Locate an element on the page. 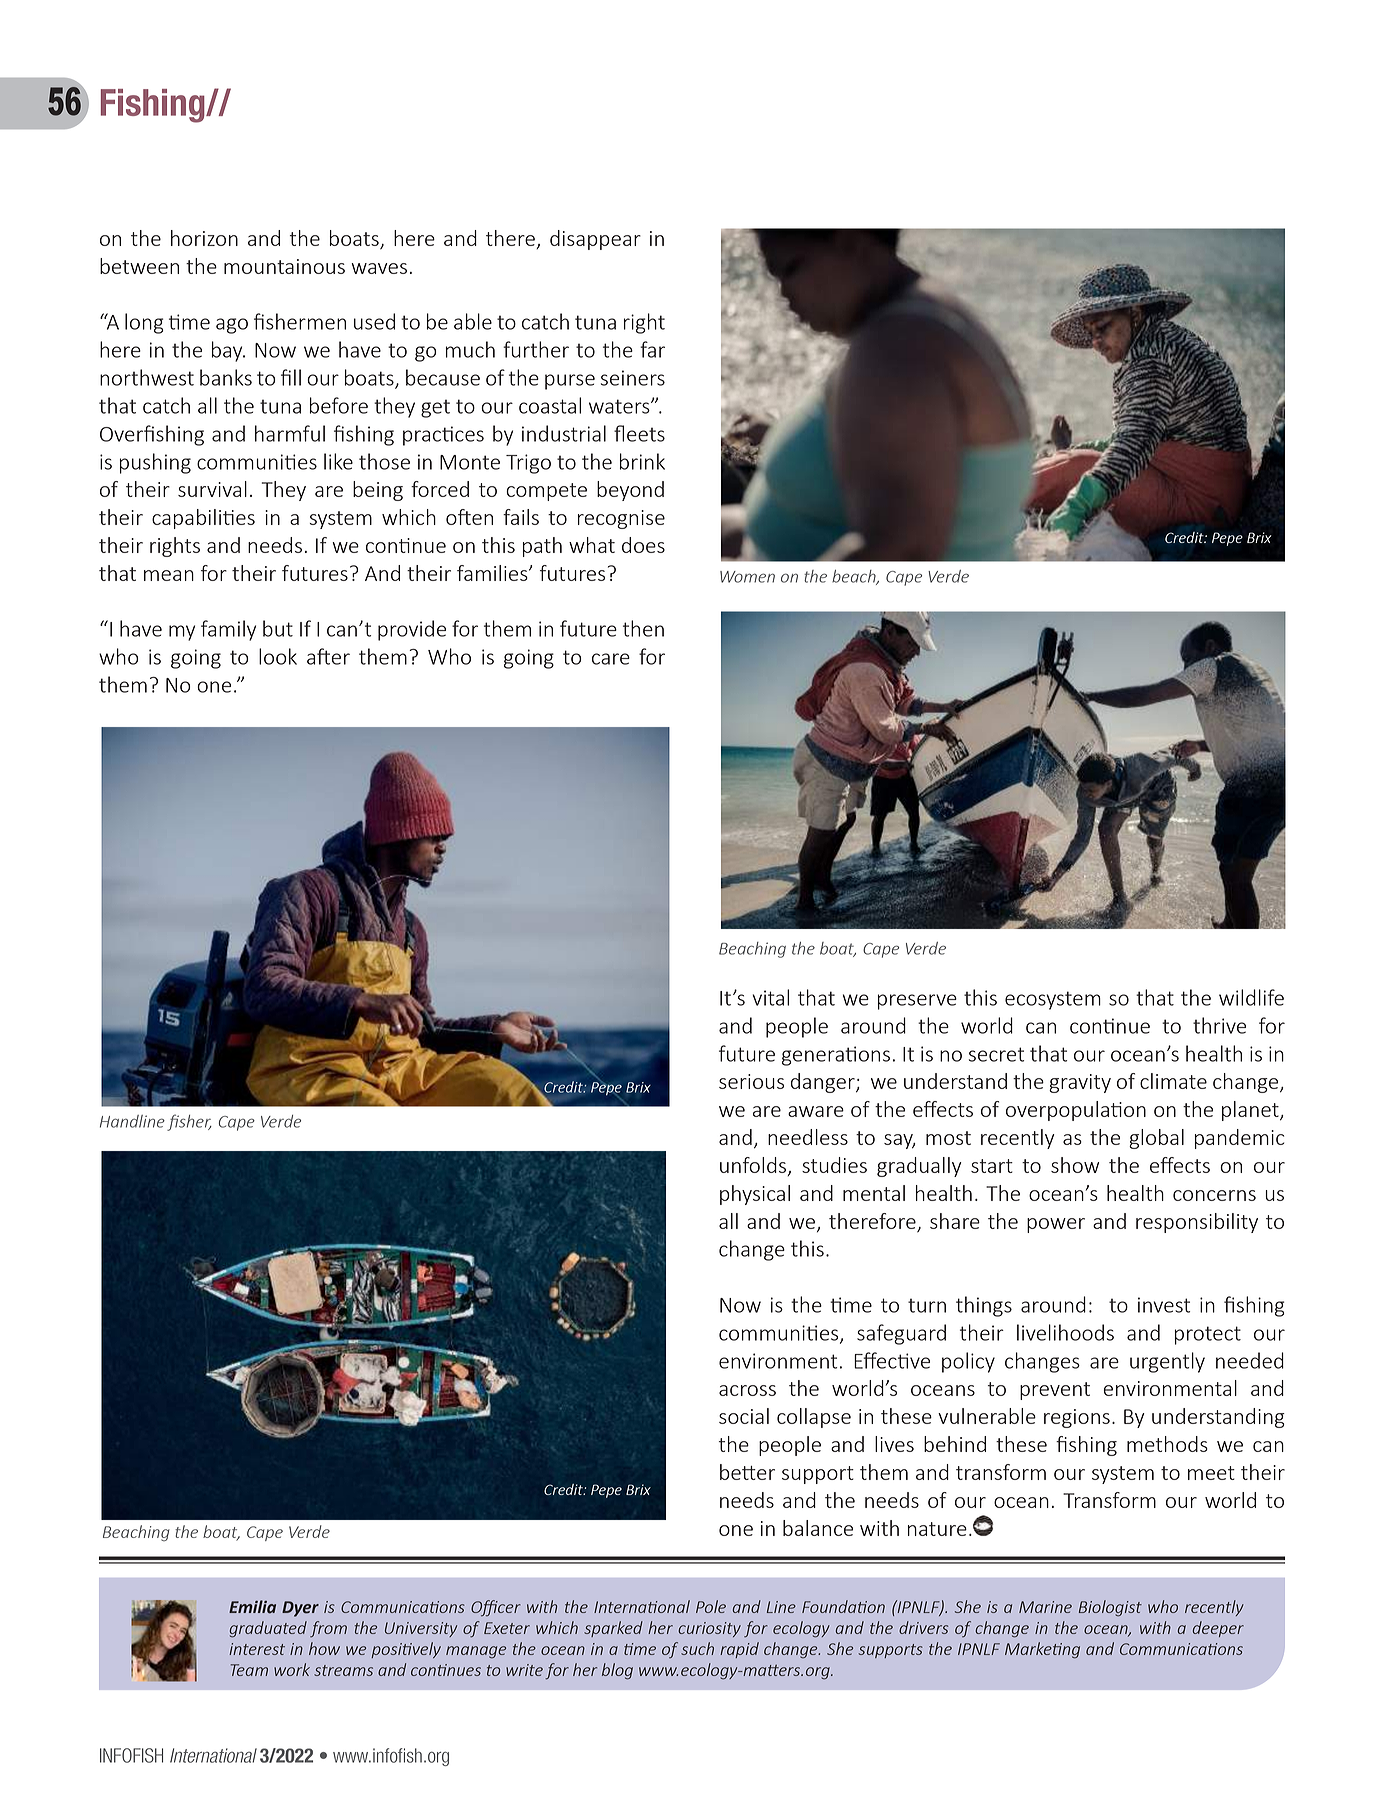 This image has height=1813, width=1384. far is located at coordinates (652, 349).
